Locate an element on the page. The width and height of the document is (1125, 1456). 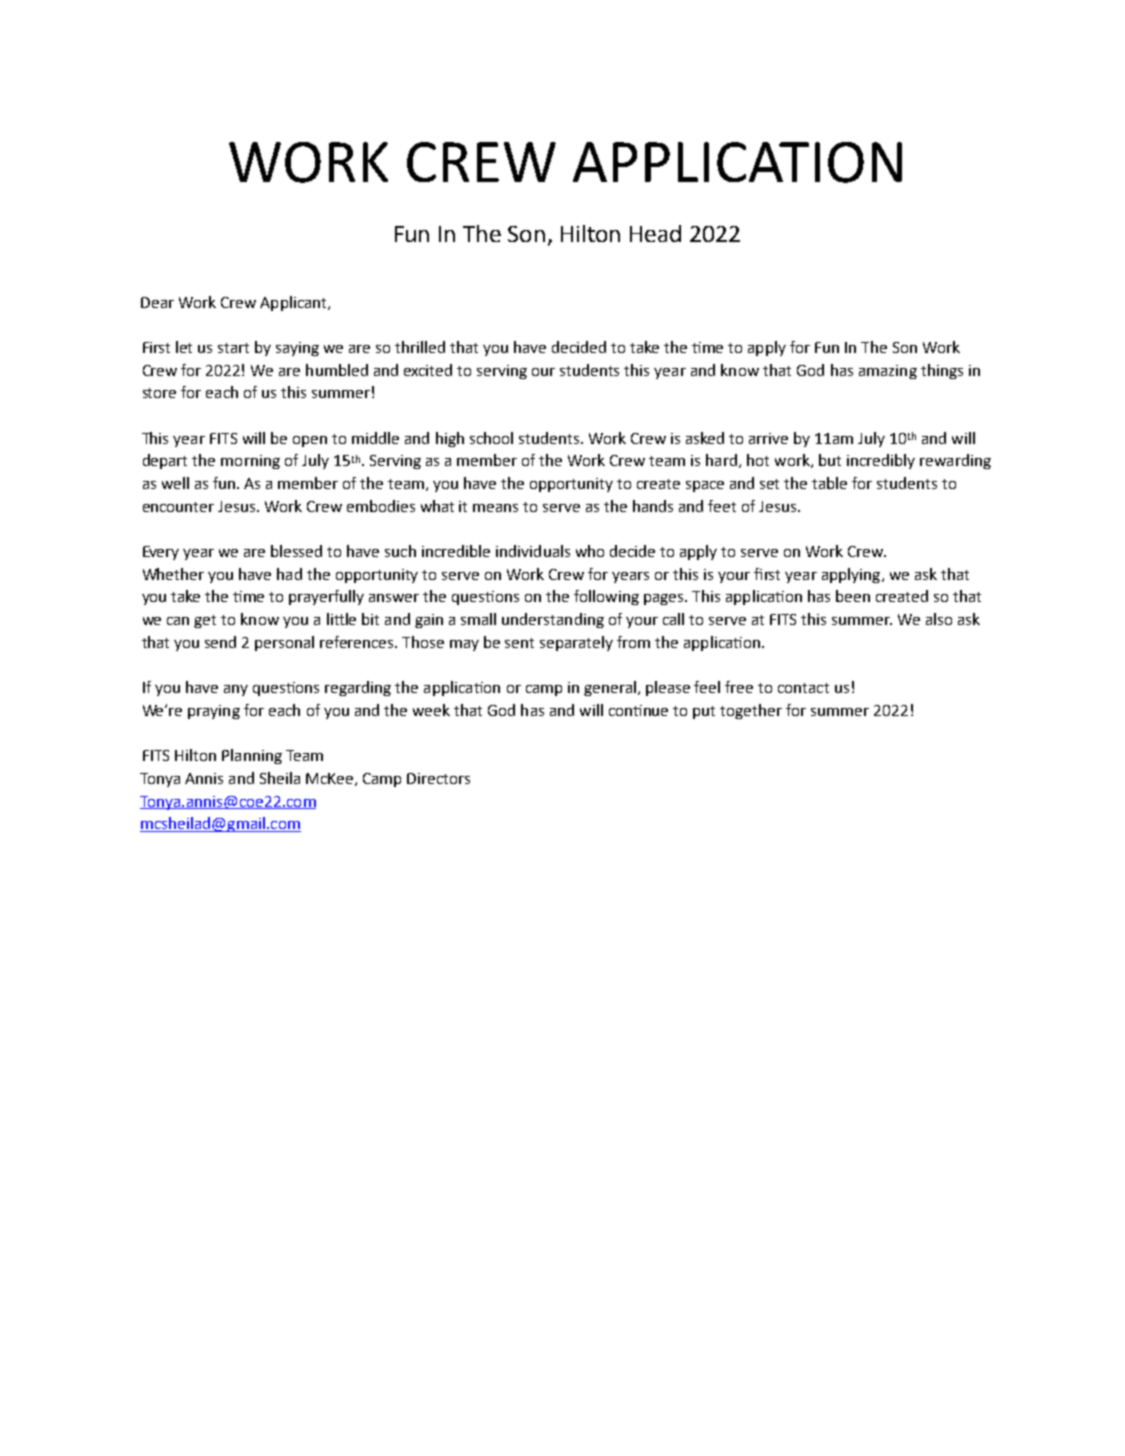
following is located at coordinates (606, 597).
